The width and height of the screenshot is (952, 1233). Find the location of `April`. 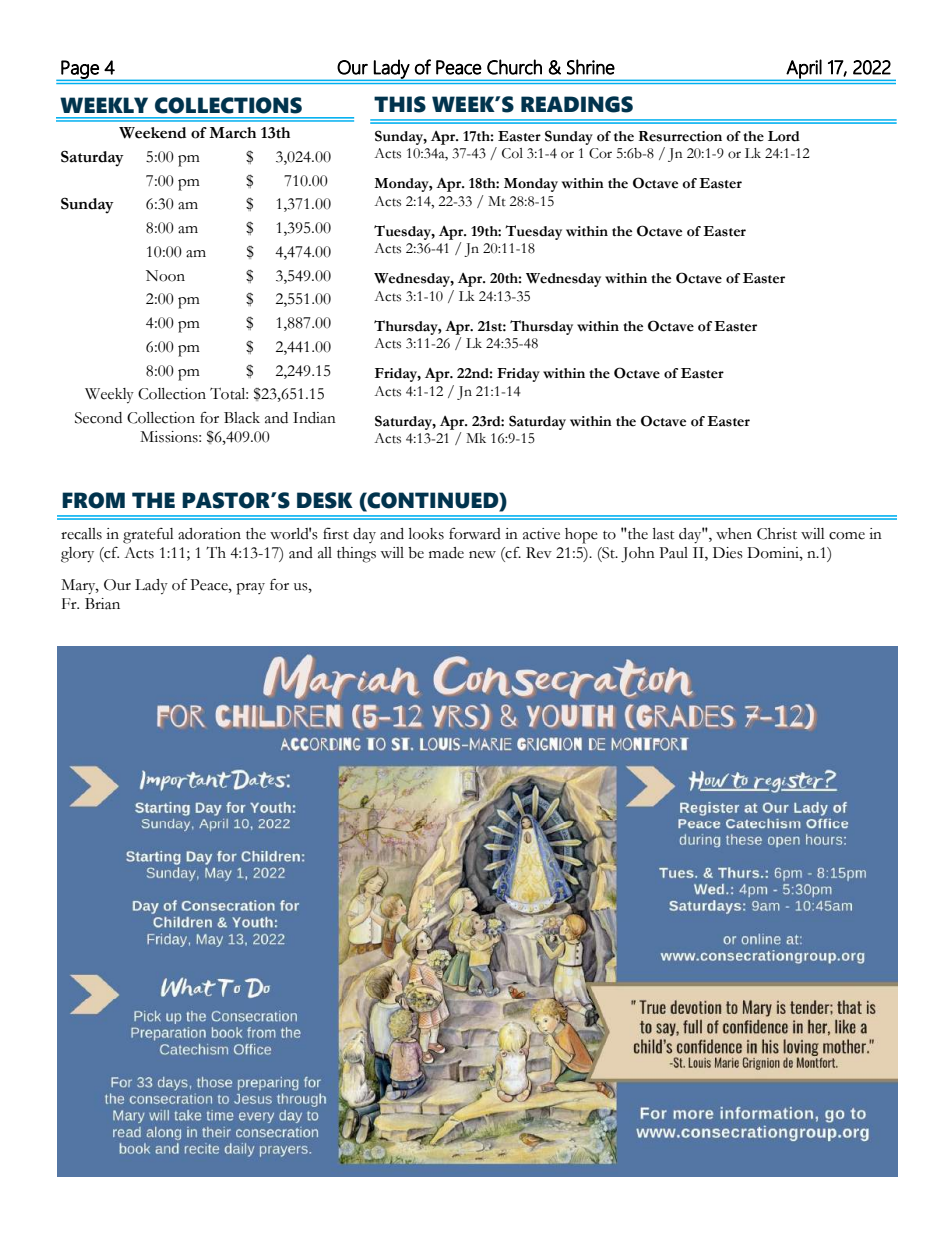

April is located at coordinates (804, 70).
